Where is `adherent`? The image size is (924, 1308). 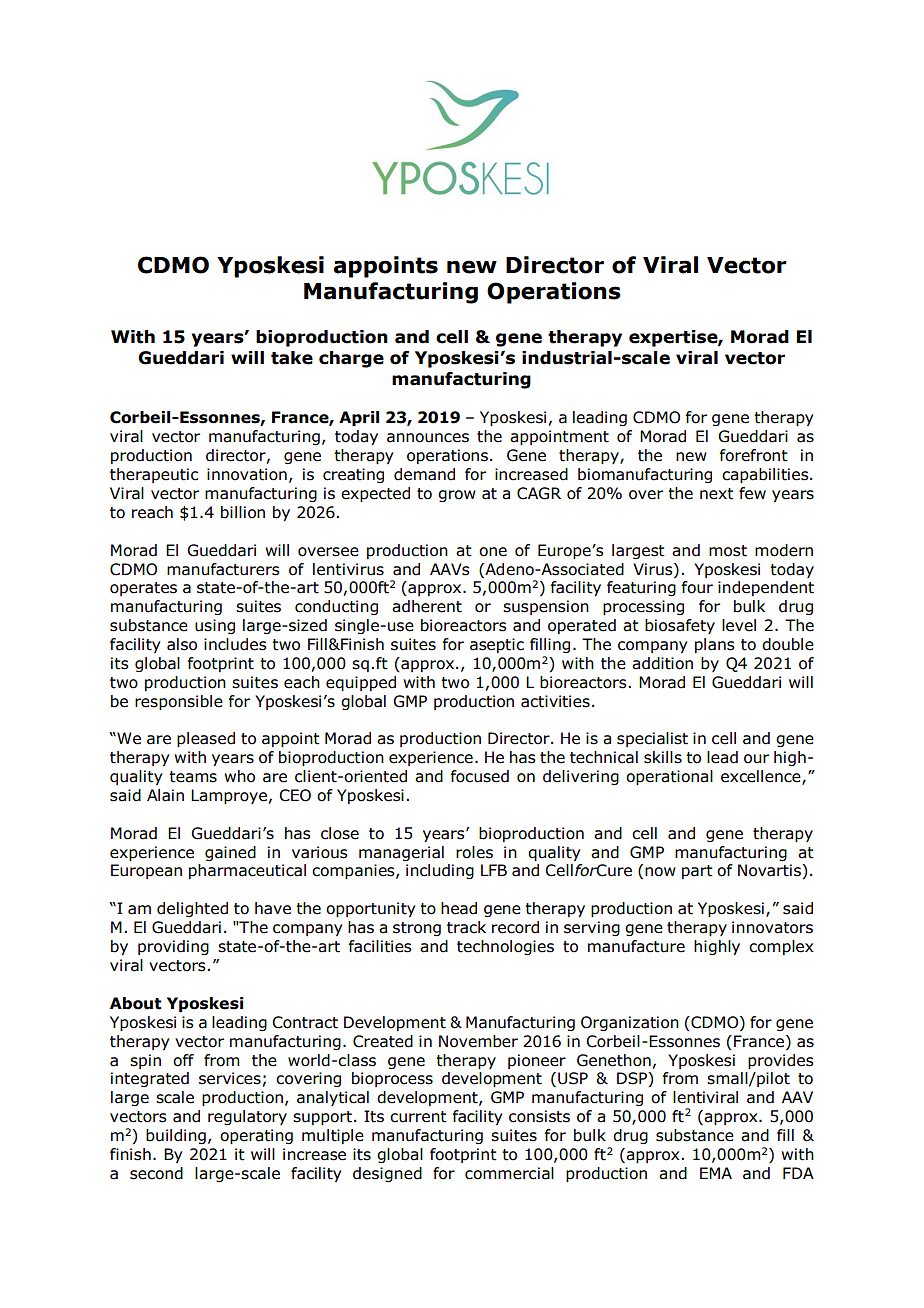 adherent is located at coordinates (427, 606).
